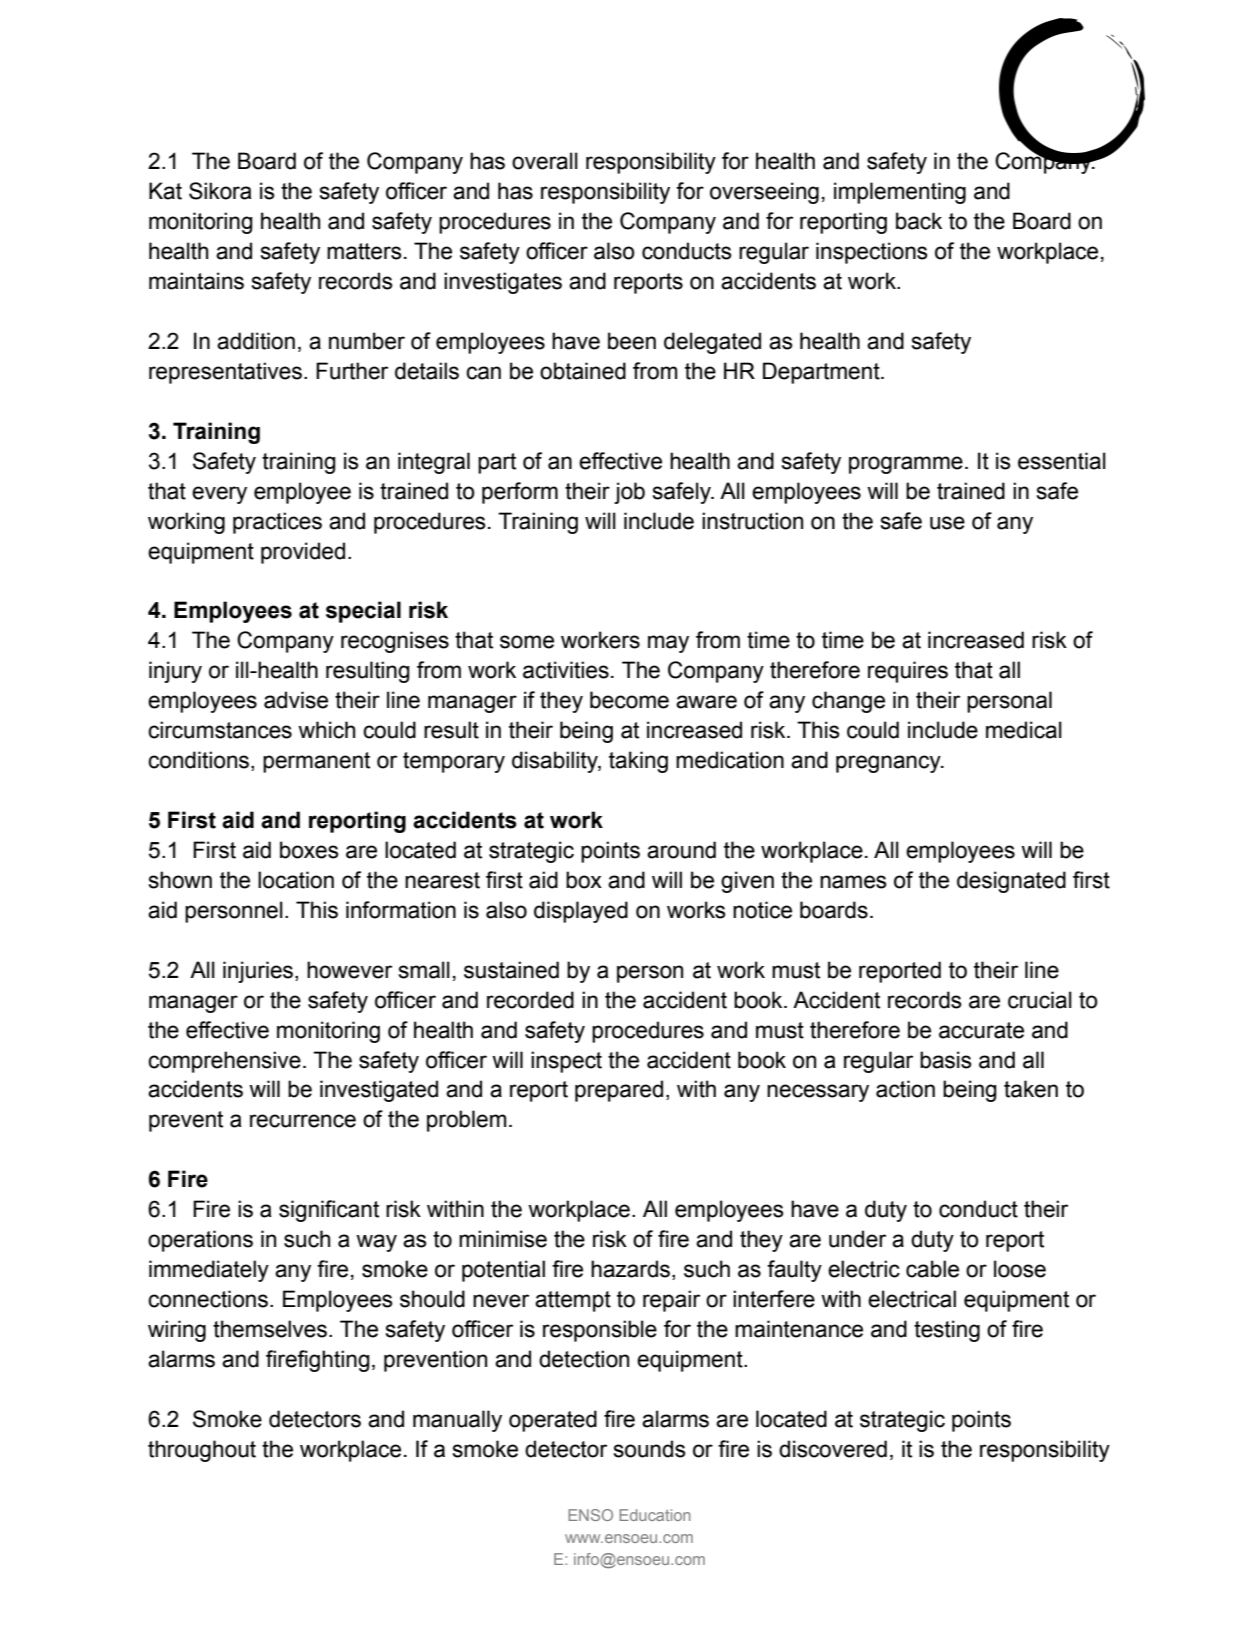 The image size is (1259, 1630). I want to click on discovered, so click(833, 1449).
